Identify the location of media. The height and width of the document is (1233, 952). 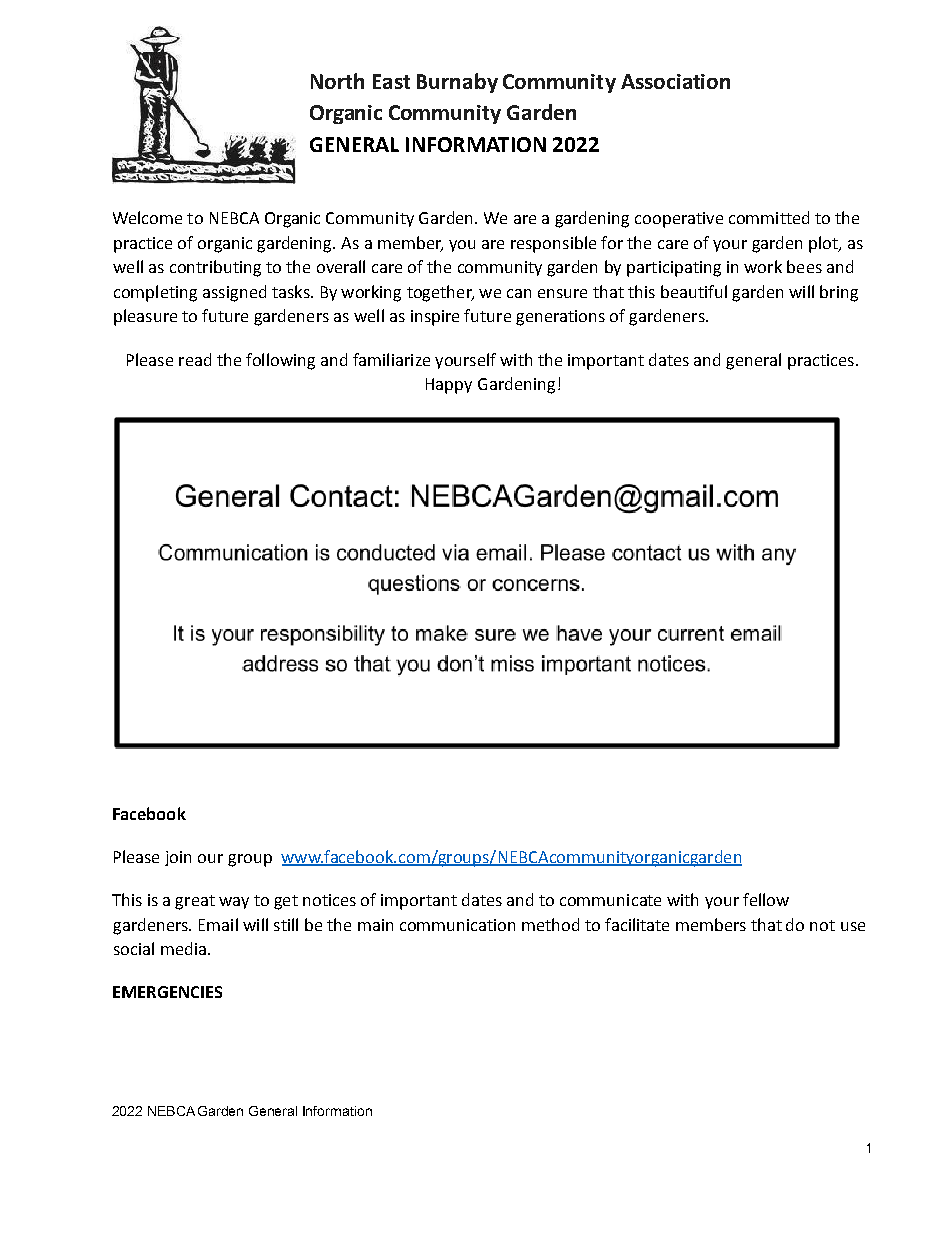
(183, 948).
